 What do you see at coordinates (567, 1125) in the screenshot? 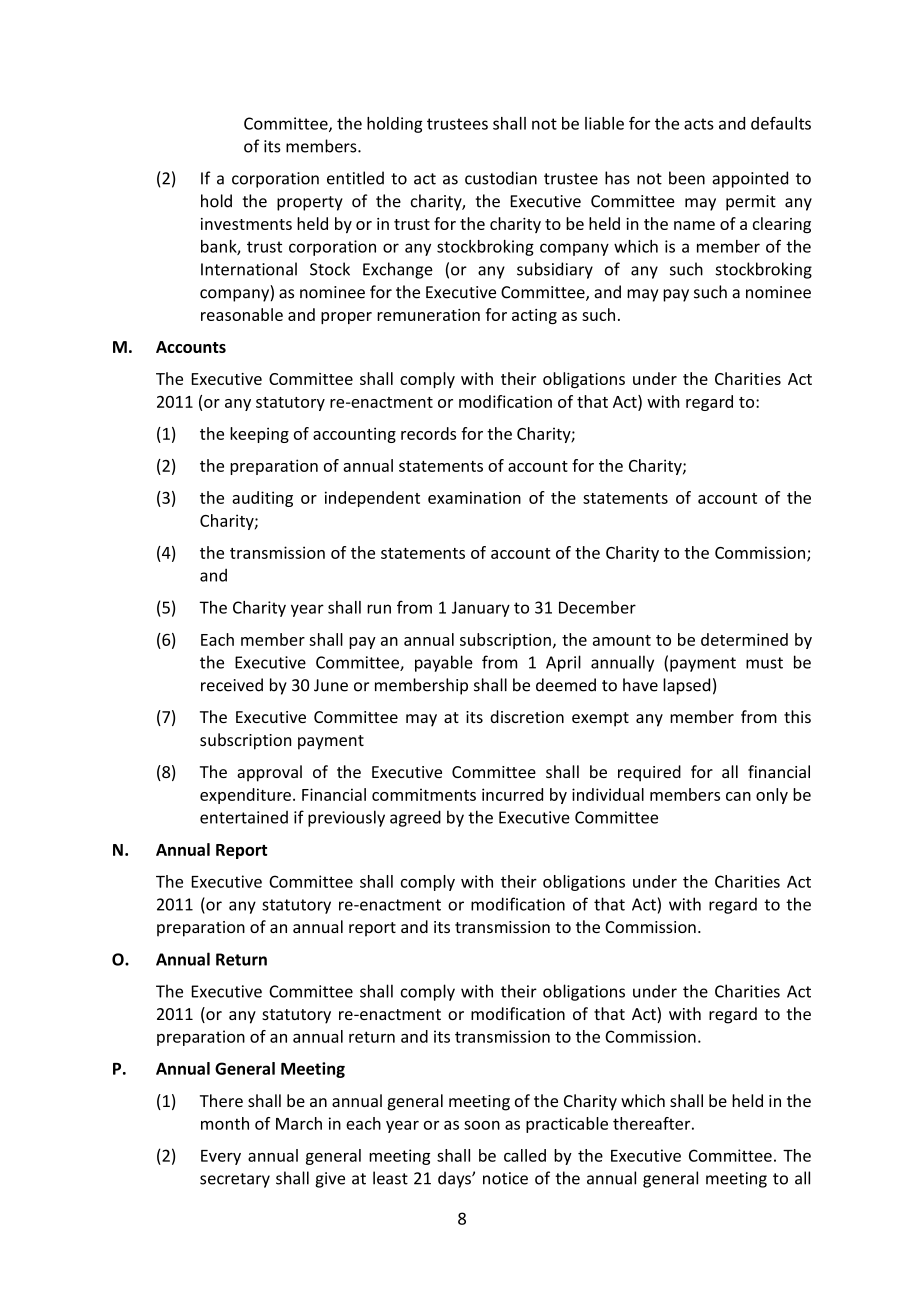
I see `practicable` at bounding box center [567, 1125].
